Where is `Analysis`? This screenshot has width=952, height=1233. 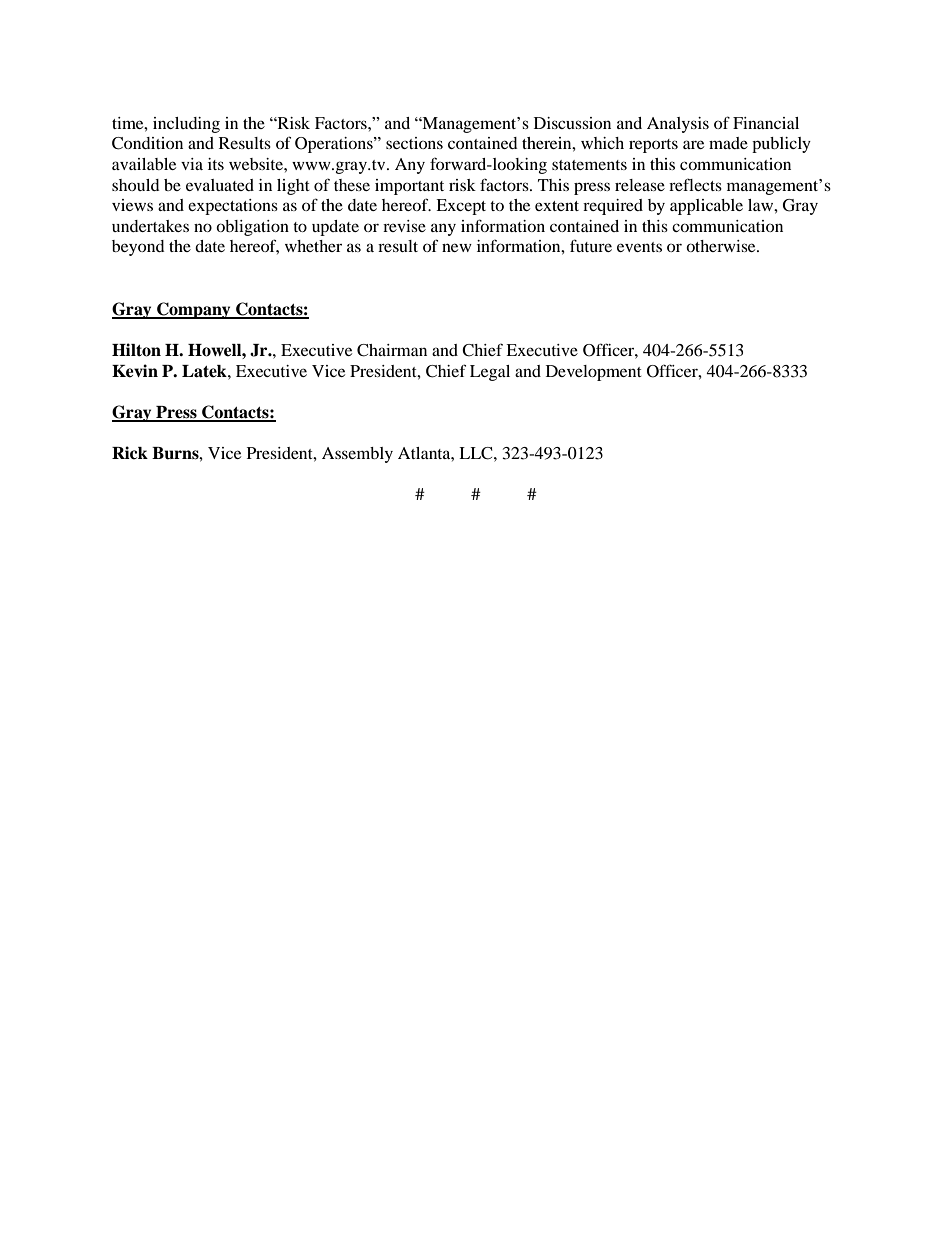 Analysis is located at coordinates (678, 125).
